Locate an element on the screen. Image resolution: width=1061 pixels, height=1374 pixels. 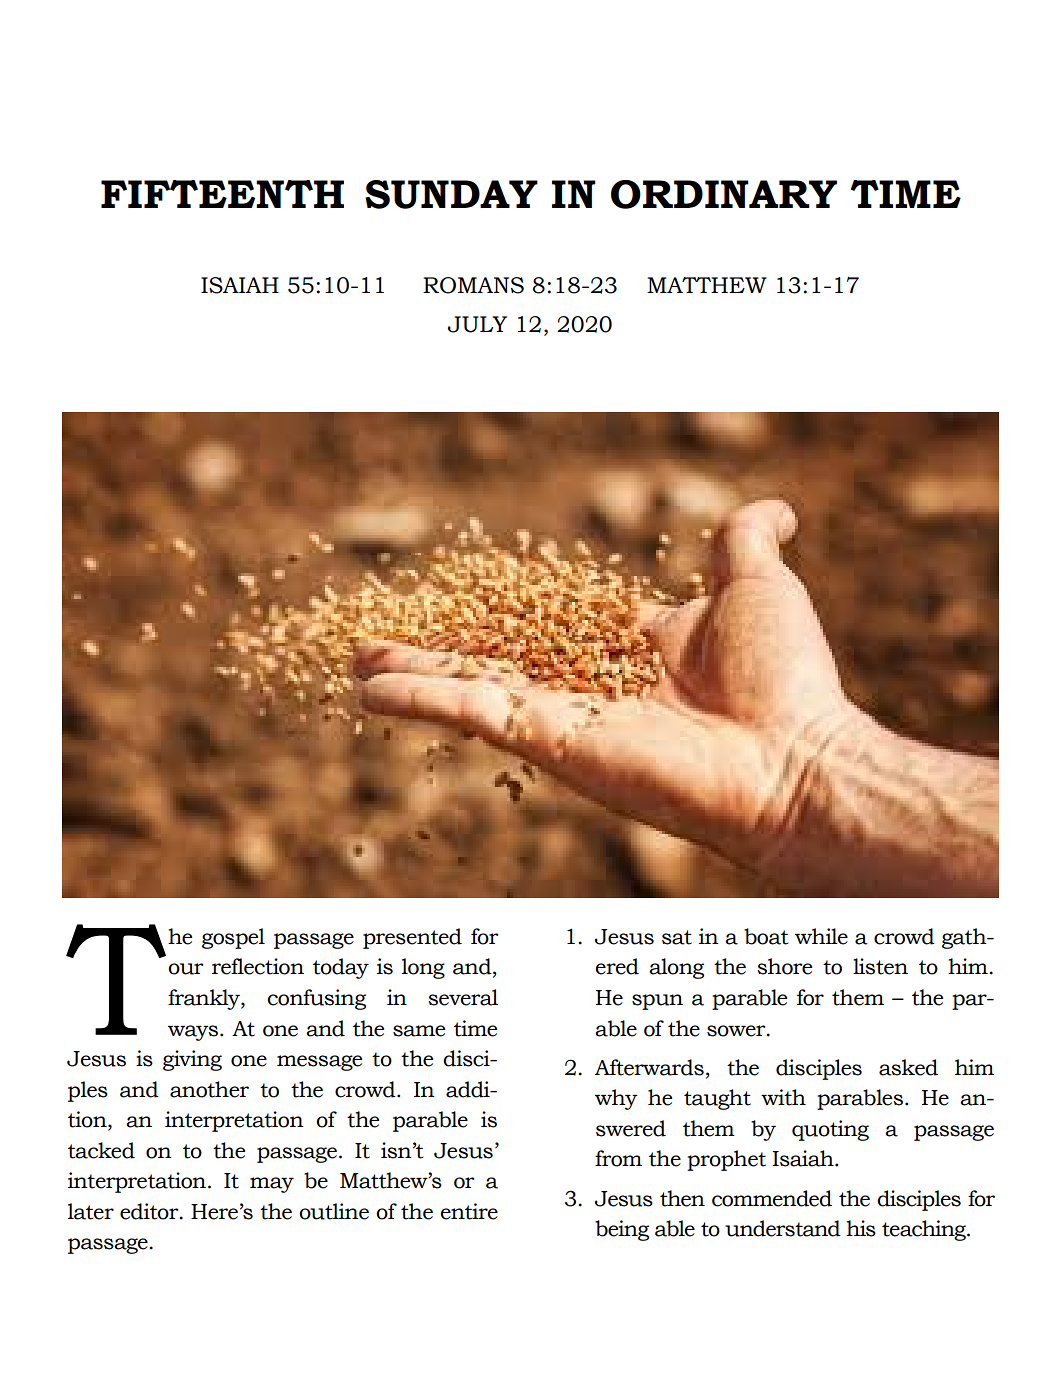
JULY is located at coordinates (477, 324).
